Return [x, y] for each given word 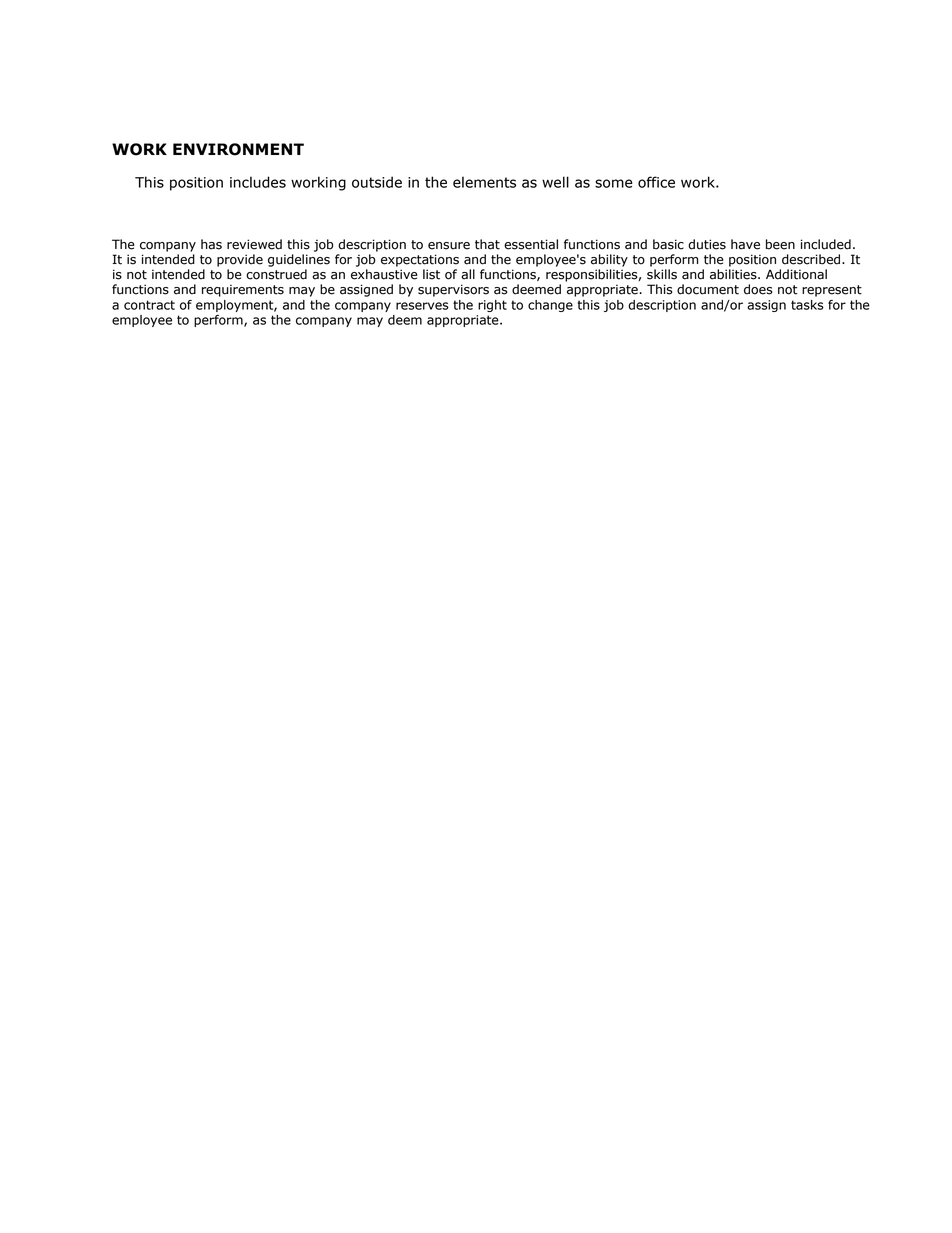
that [487, 244]
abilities [734, 274]
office [656, 182]
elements [484, 182]
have [745, 244]
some [614, 183]
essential [531, 244]
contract [149, 305]
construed [276, 274]
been [780, 244]
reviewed [254, 244]
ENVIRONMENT [238, 149]
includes [258, 182]
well [555, 182]
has [211, 244]
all [468, 274]
